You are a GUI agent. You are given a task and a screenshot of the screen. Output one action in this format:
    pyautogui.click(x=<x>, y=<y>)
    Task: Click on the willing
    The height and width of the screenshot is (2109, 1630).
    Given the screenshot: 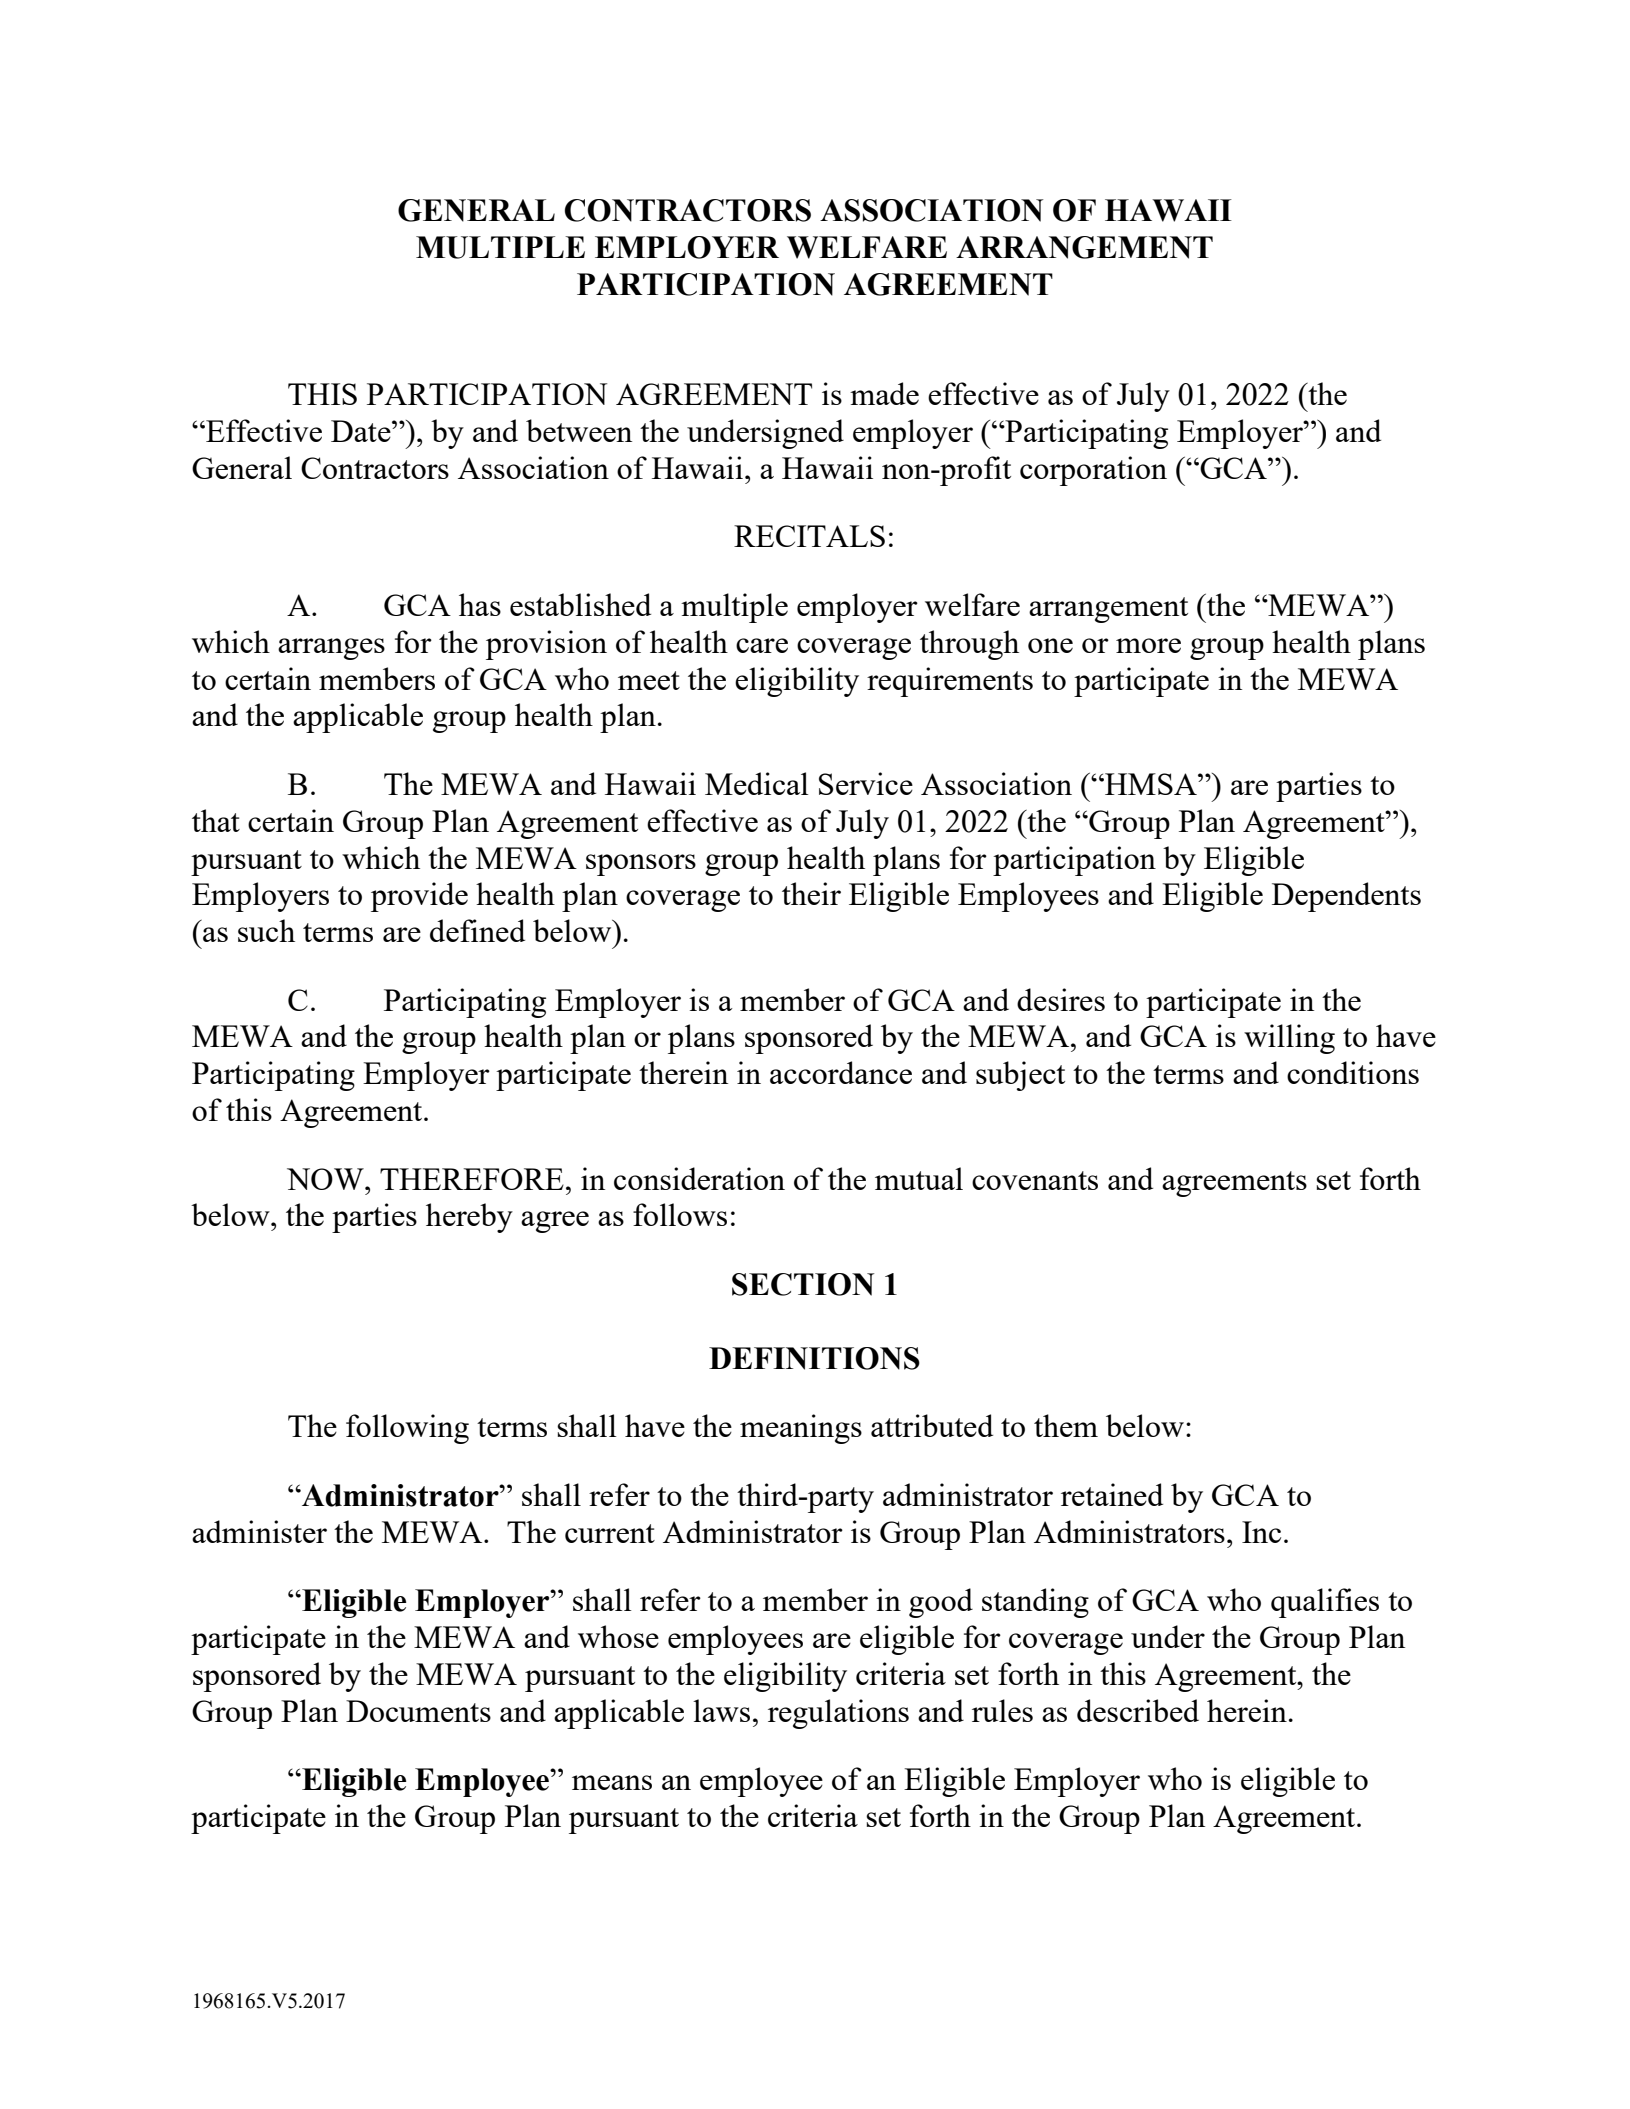 What is the action you would take?
    pyautogui.click(x=1289, y=1039)
